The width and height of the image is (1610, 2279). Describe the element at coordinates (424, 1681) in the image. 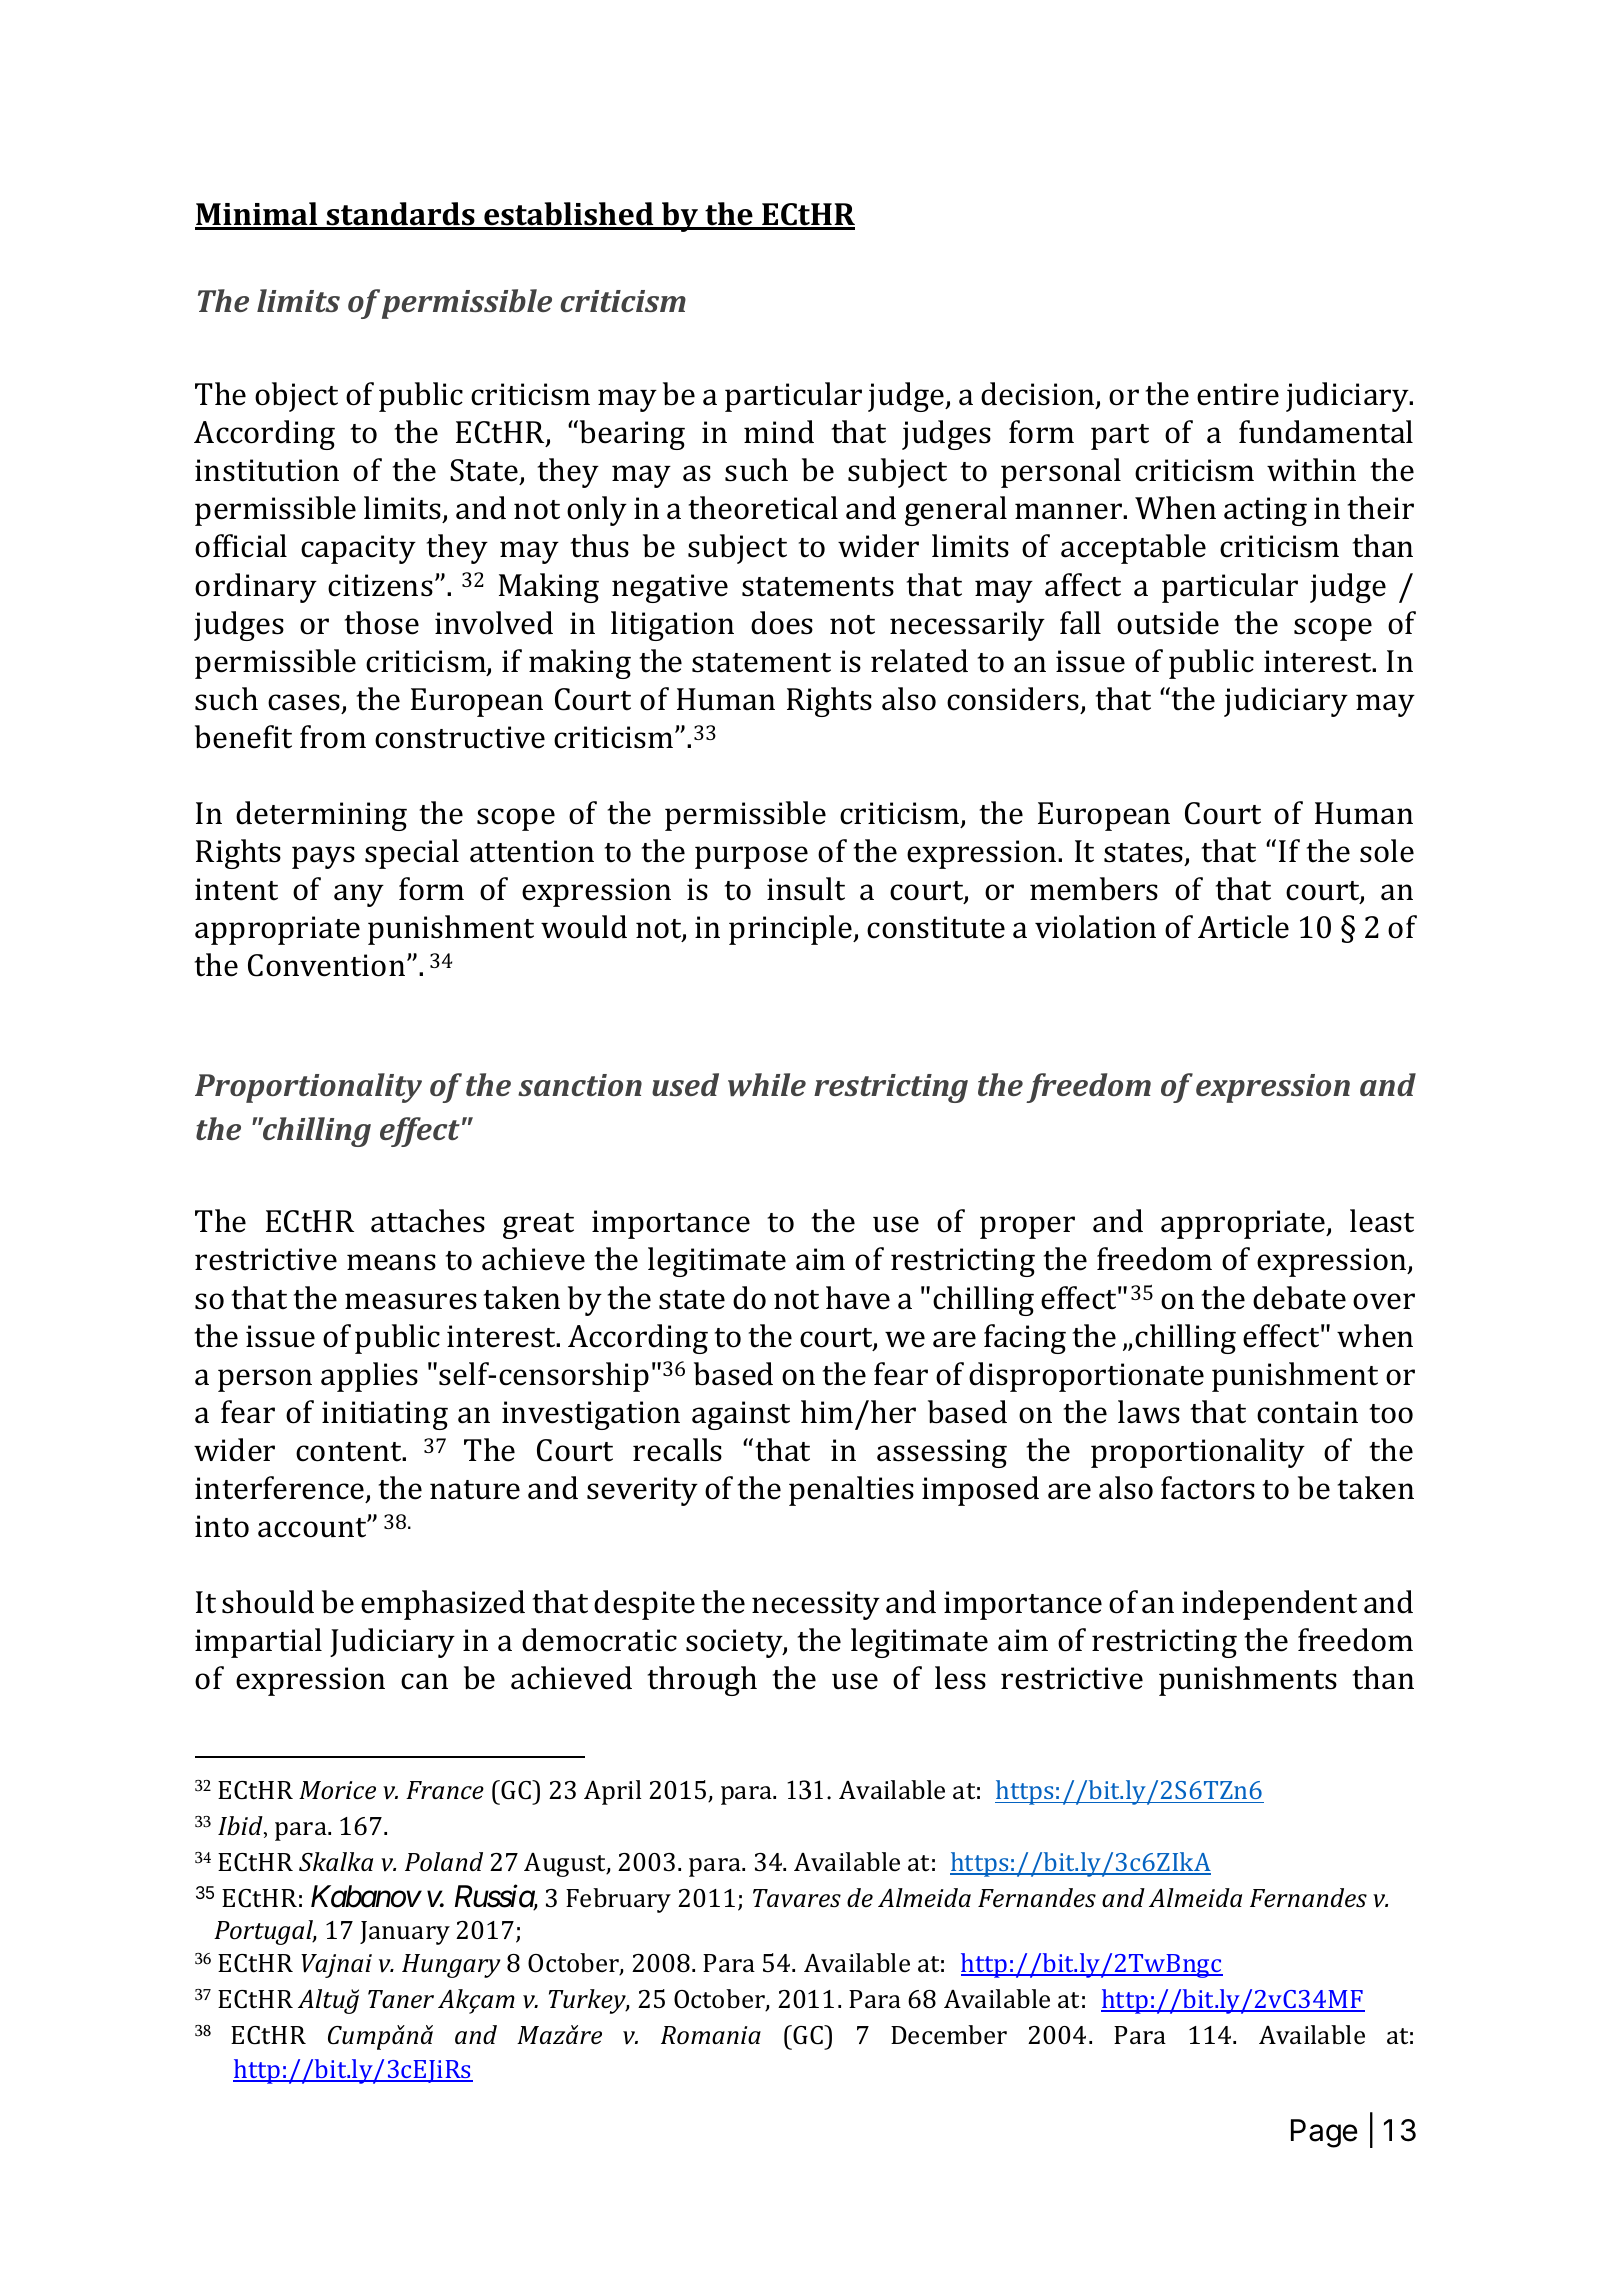

I see `can` at that location.
